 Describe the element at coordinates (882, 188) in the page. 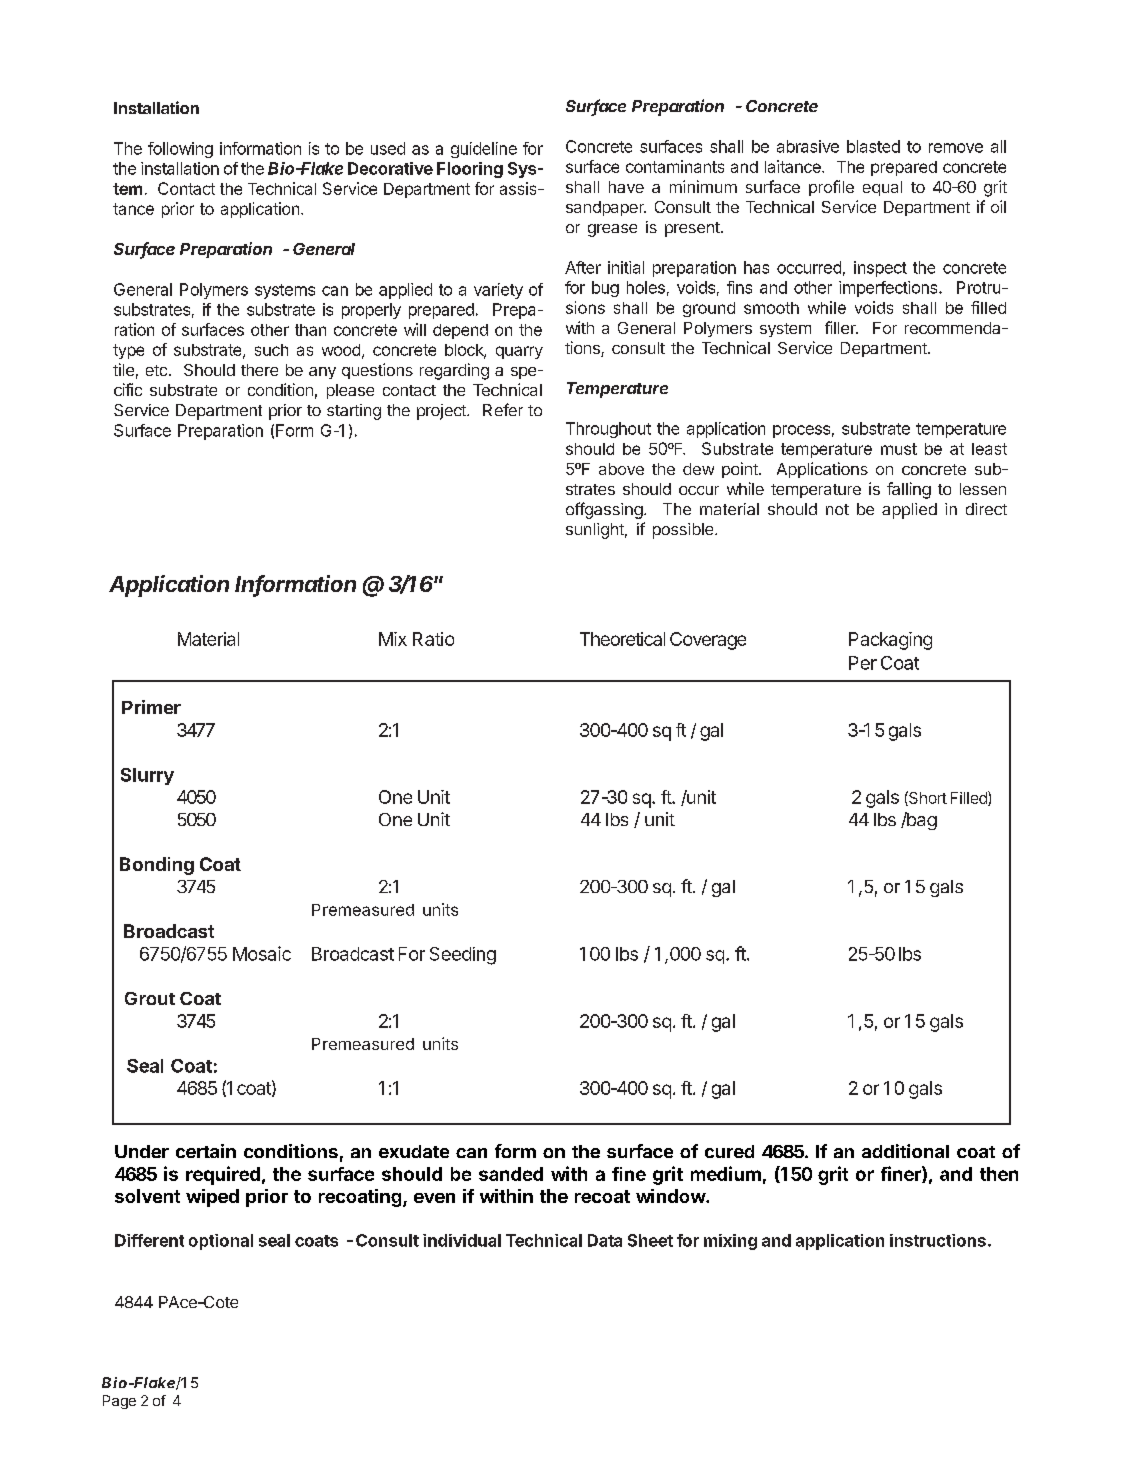

I see `equal` at that location.
